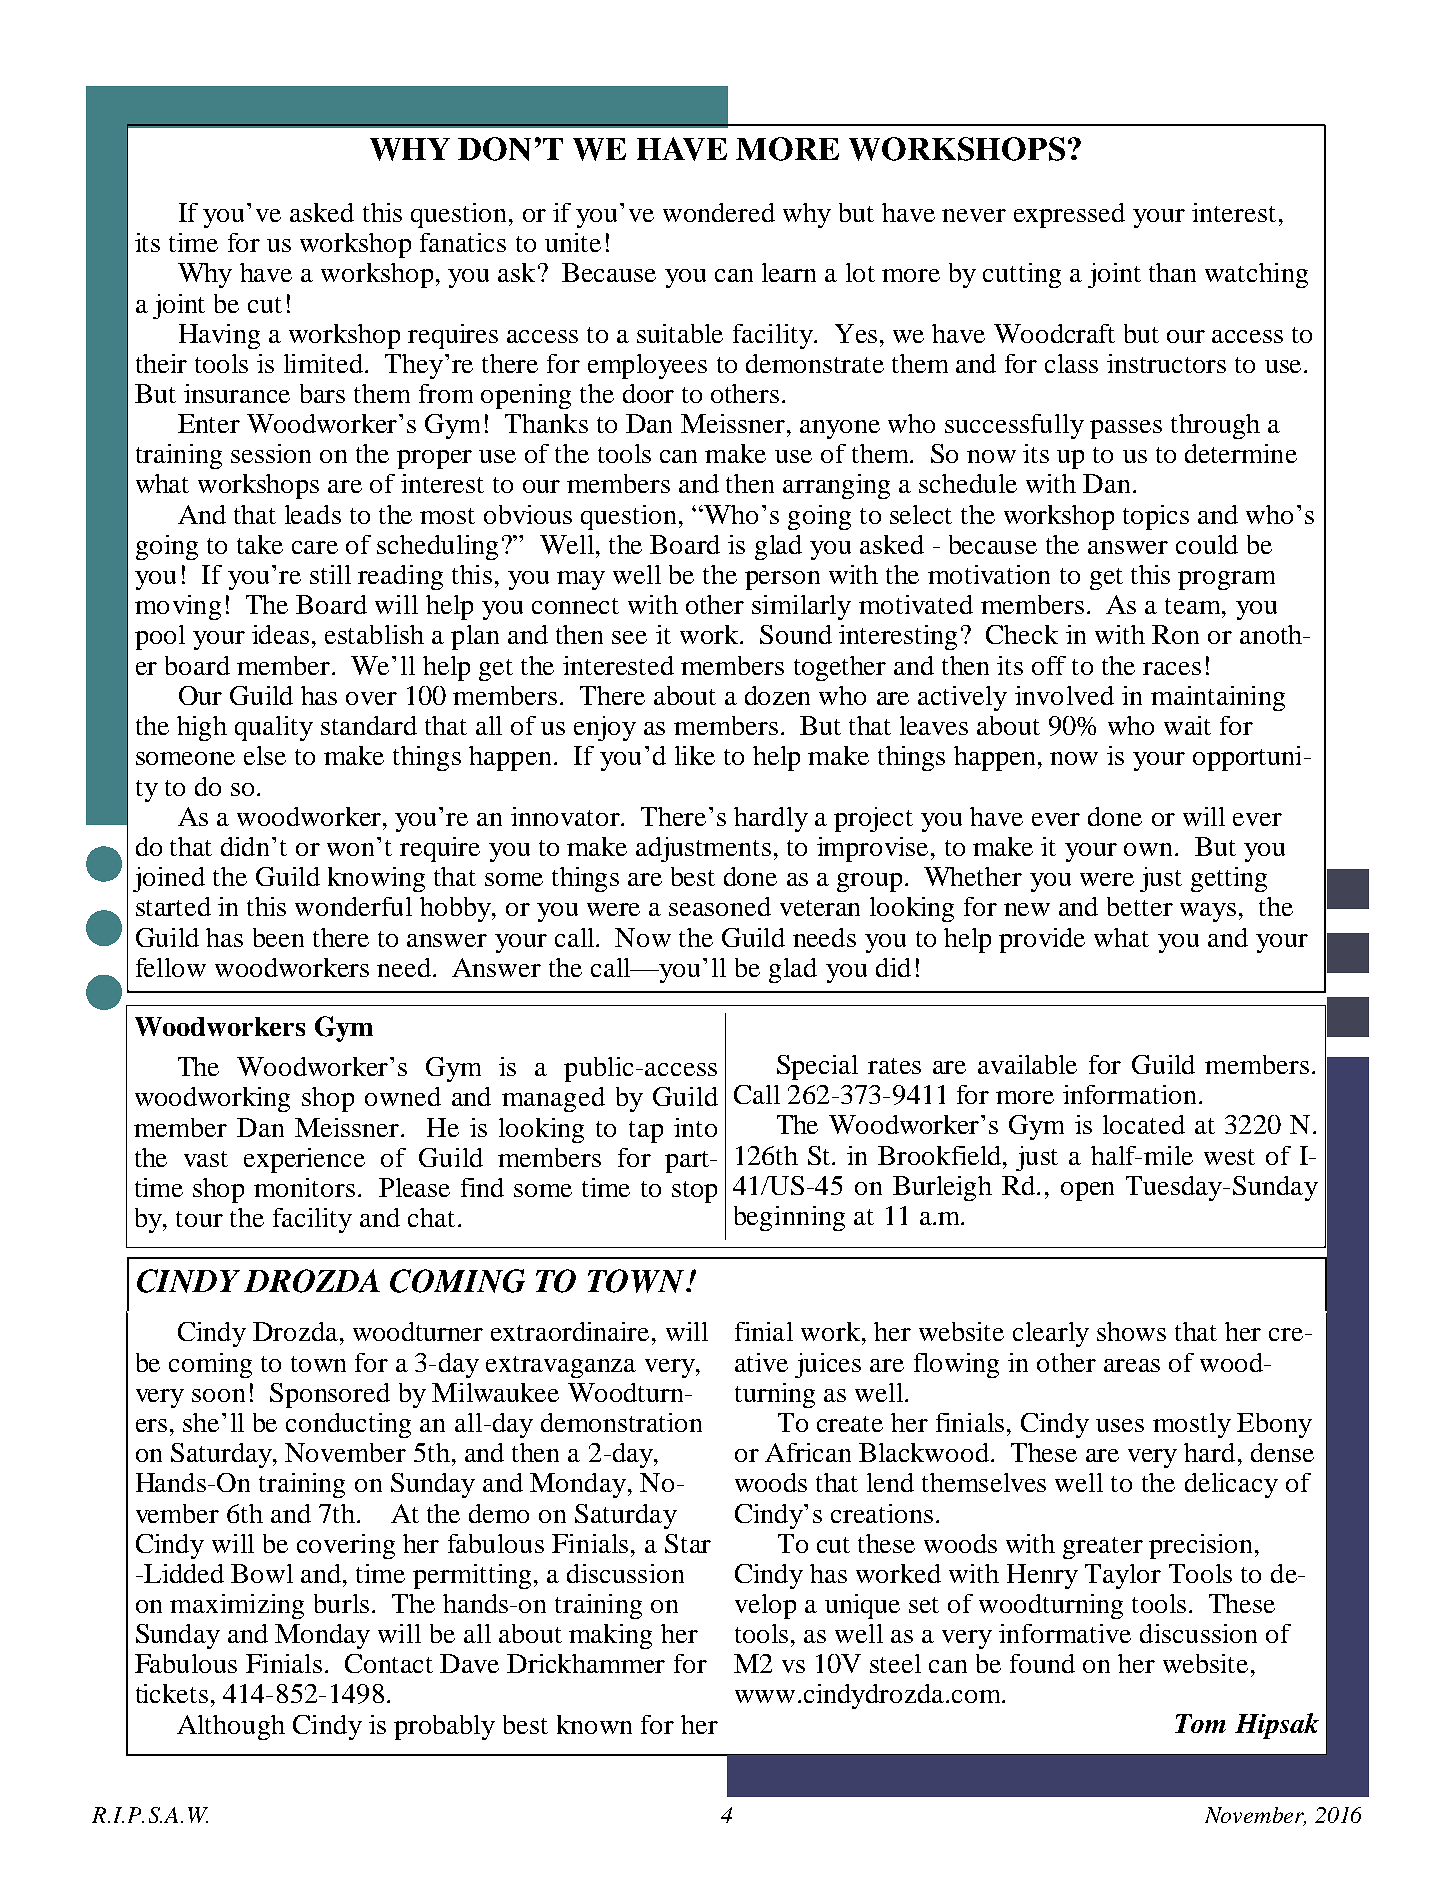 The height and width of the page is (1882, 1454). Describe the element at coordinates (1229, 1157) in the page. I see `west` at that location.
